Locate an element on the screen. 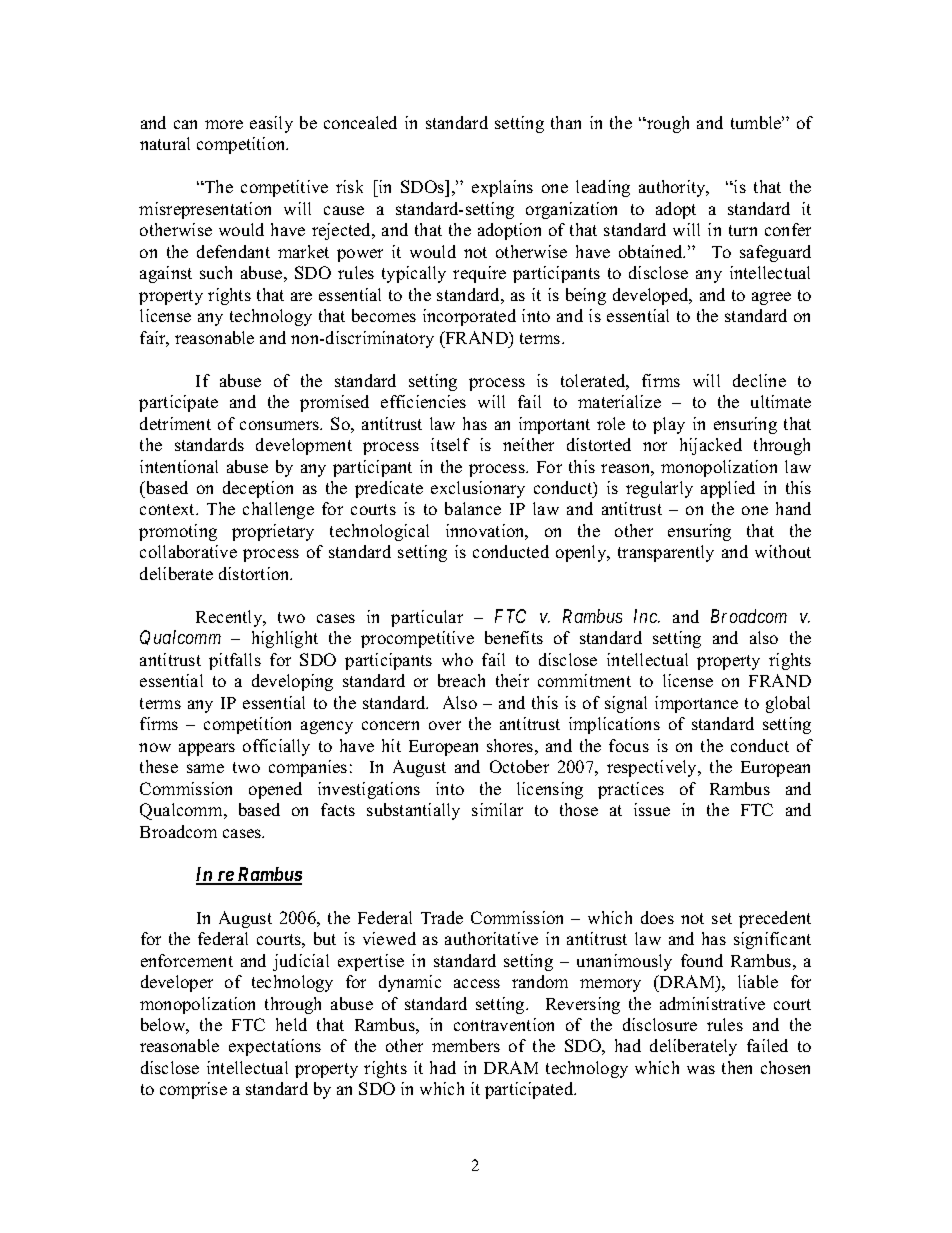 The height and width of the screenshot is (1233, 952). itself is located at coordinates (450, 444).
